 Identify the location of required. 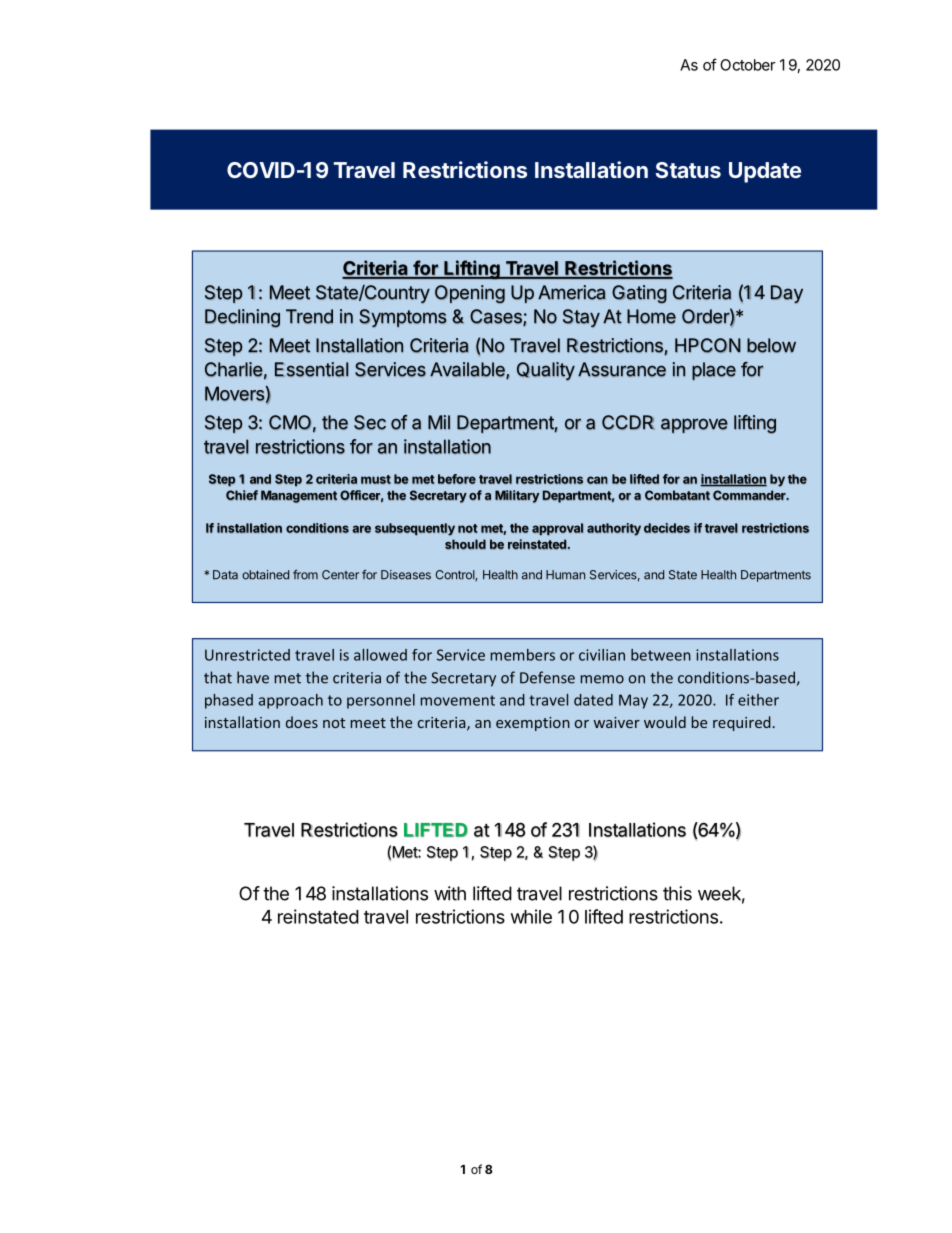
(742, 723).
